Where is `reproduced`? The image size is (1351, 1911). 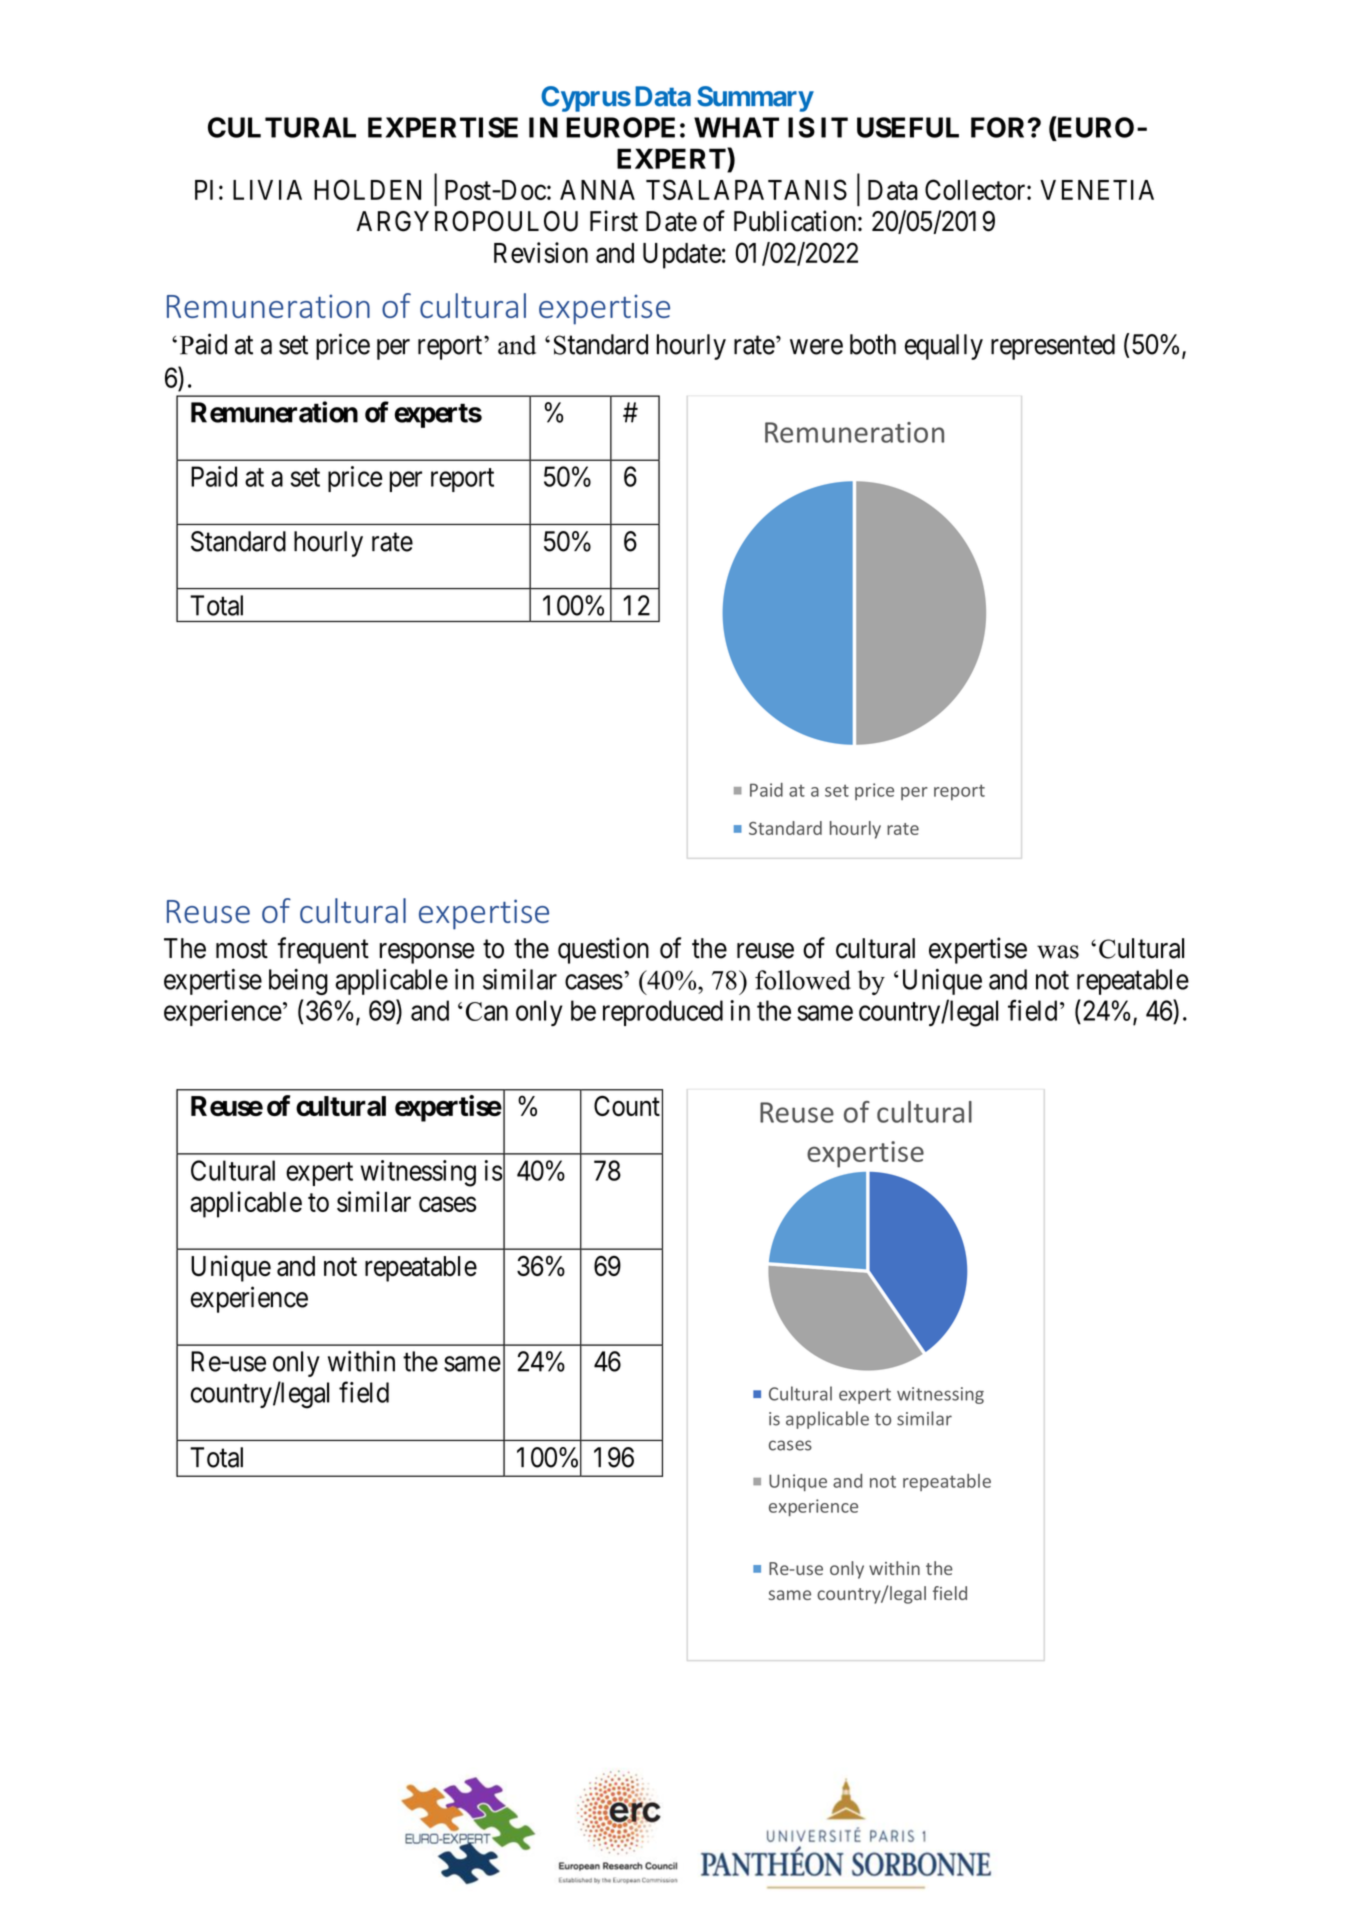
reproduced is located at coordinates (663, 1013).
